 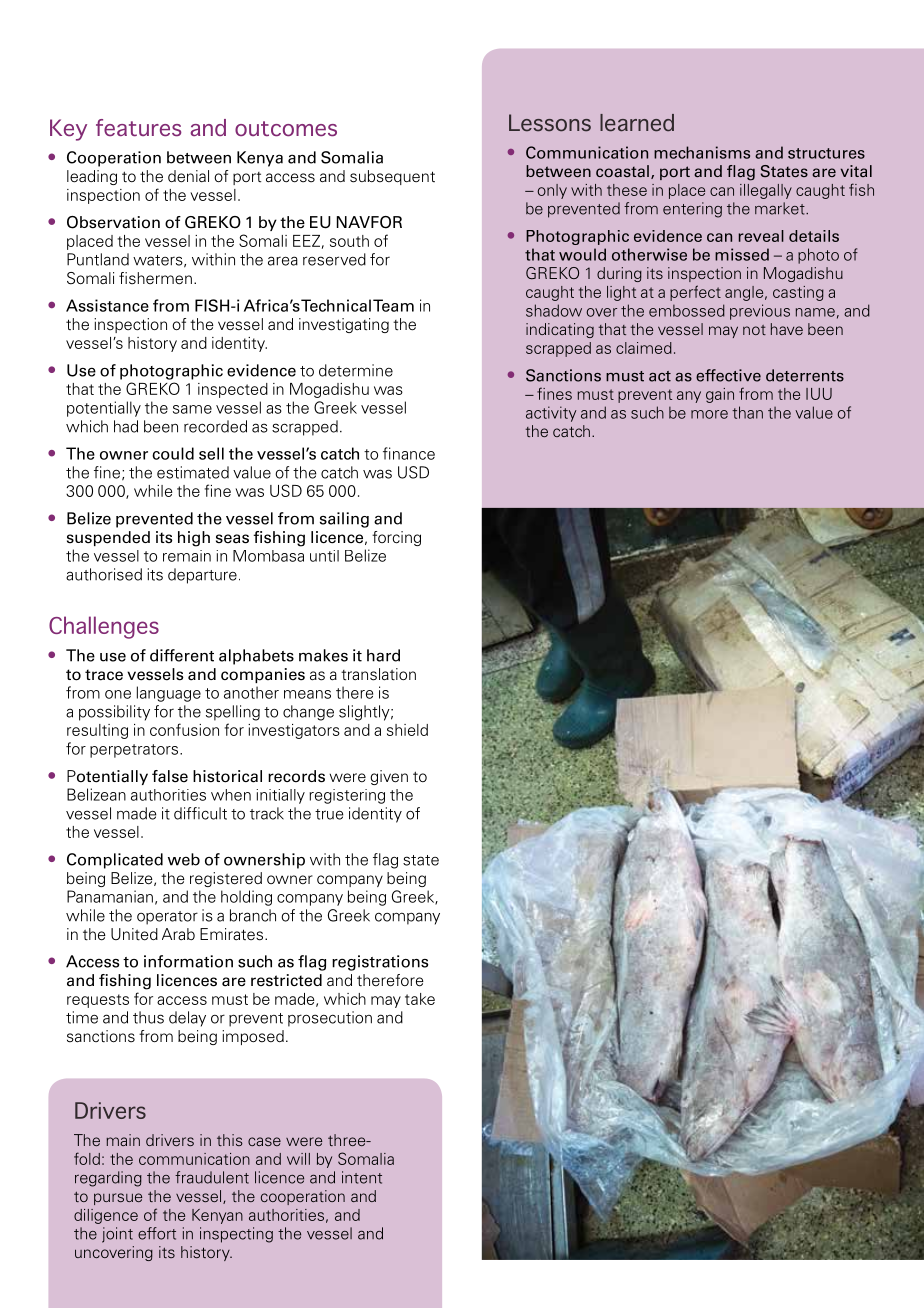 What do you see at coordinates (188, 176) in the page?
I see `denial` at bounding box center [188, 176].
